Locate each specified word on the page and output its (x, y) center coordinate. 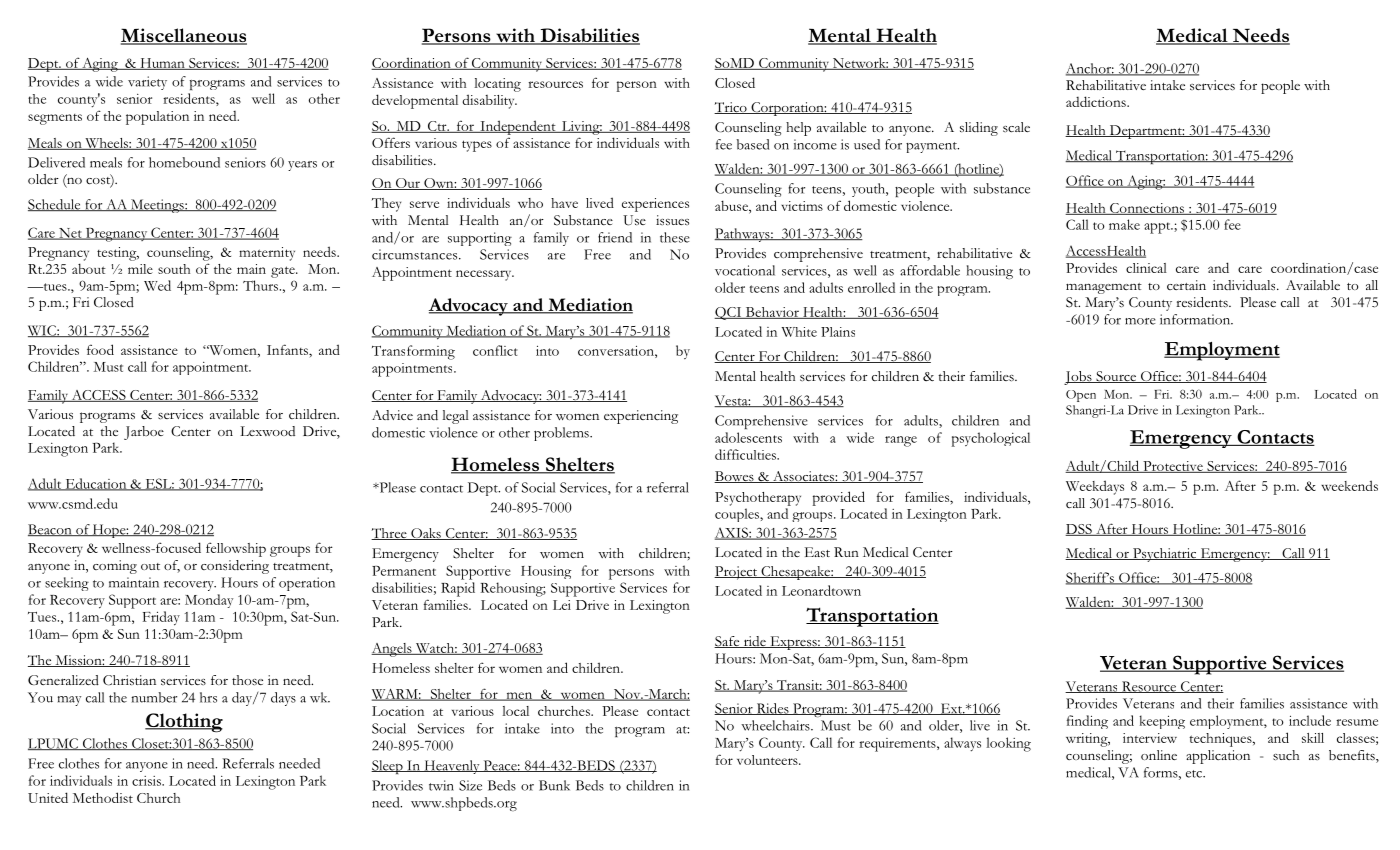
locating (497, 85)
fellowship (236, 549)
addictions (1097, 101)
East (817, 552)
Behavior (772, 313)
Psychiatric (1165, 555)
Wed (157, 285)
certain (1186, 285)
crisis (147, 781)
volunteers (768, 760)
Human (162, 64)
